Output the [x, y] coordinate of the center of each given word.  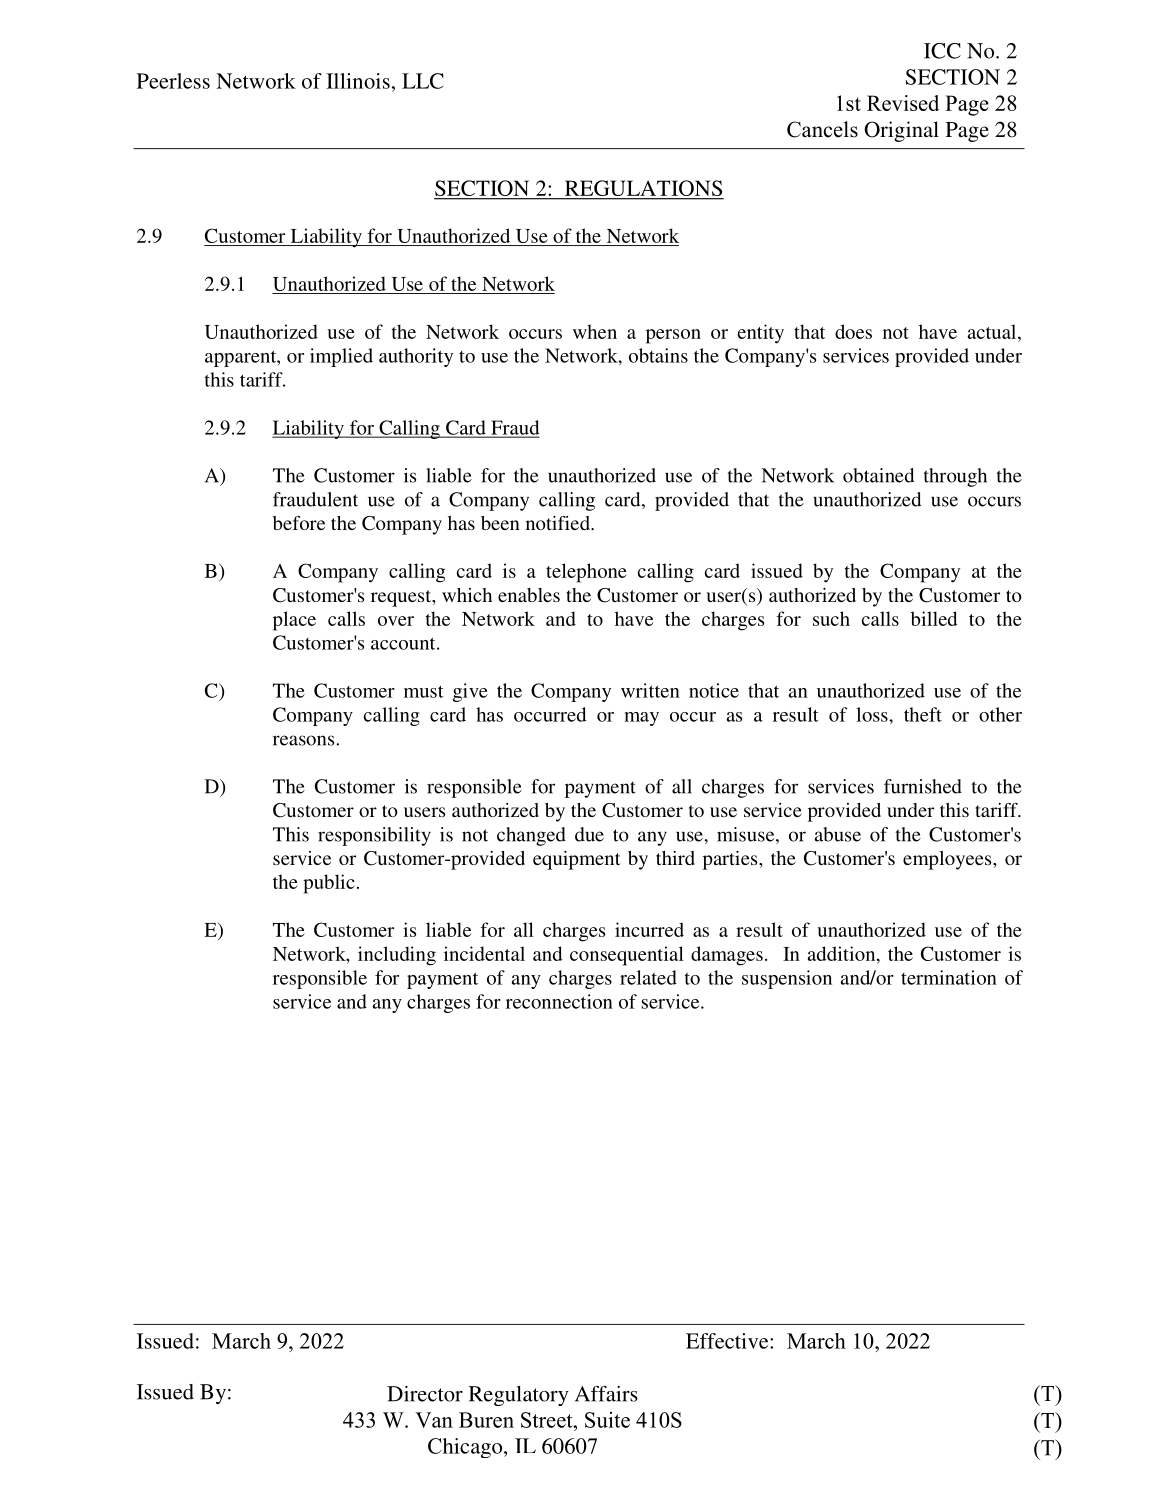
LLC [423, 81]
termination [949, 977]
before [299, 523]
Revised [903, 103]
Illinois [358, 81]
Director [425, 1394]
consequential [627, 956]
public [328, 884]
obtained [879, 475]
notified [559, 523]
